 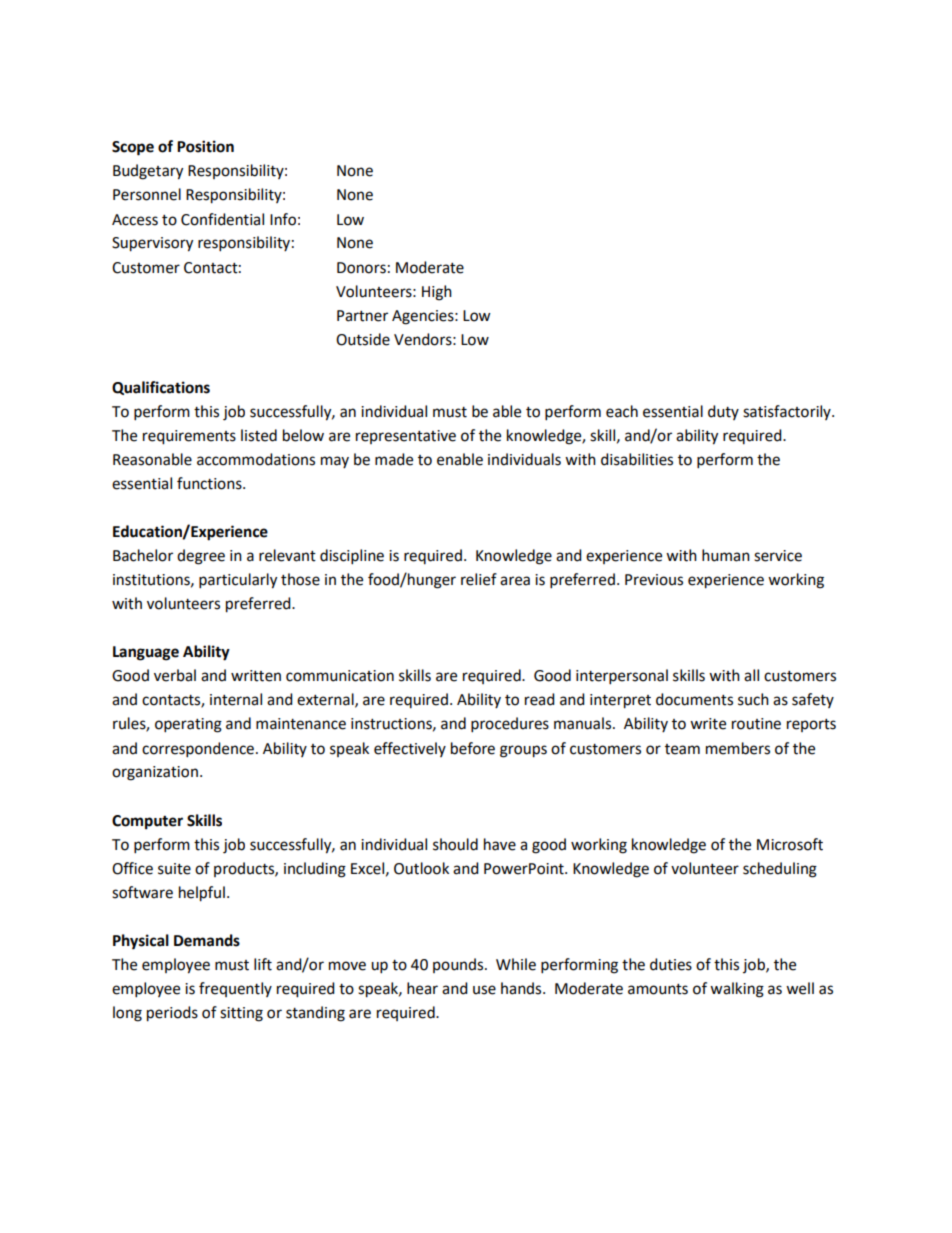 I want to click on High, so click(x=437, y=293).
